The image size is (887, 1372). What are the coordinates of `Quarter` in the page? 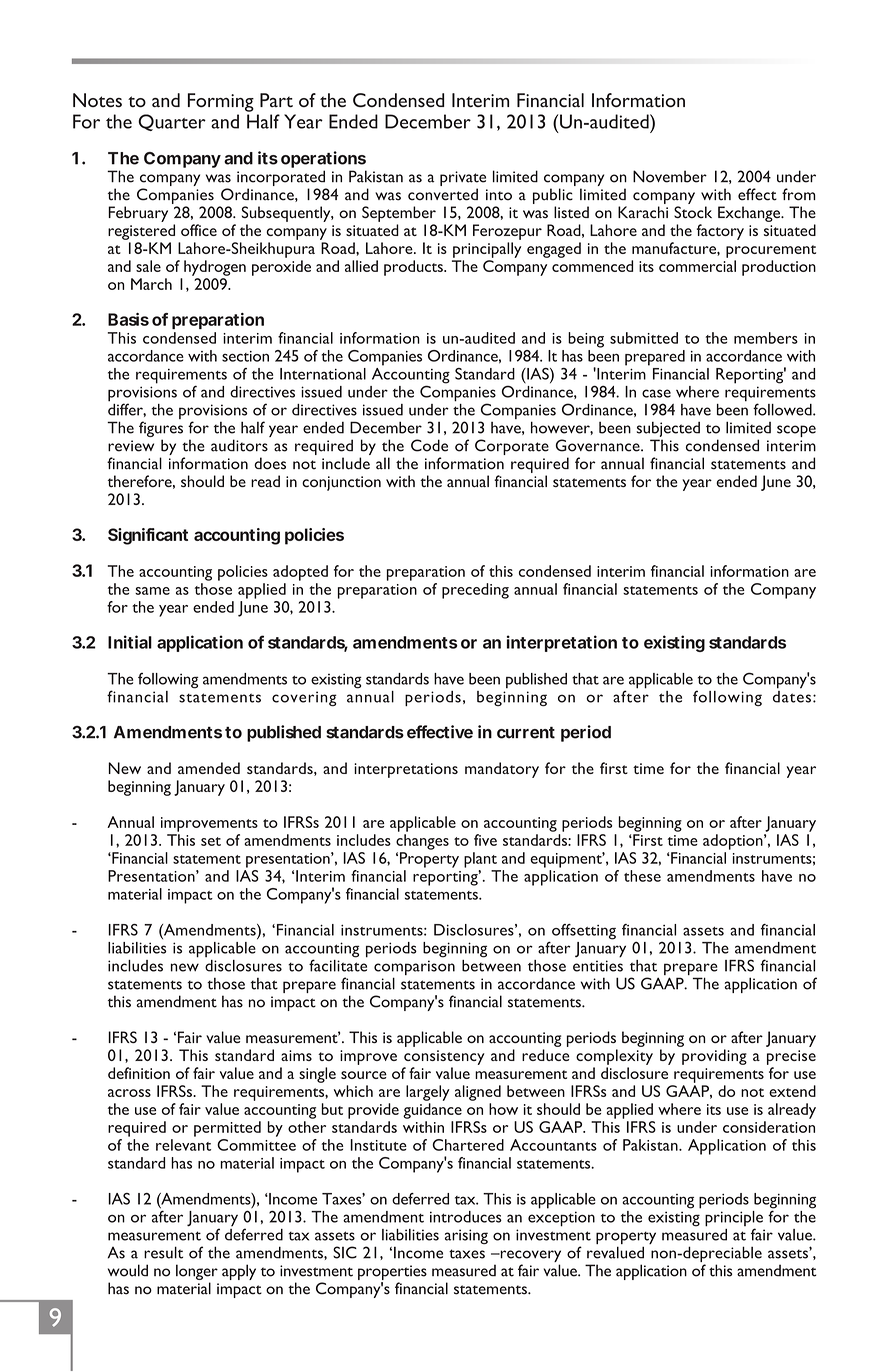 It's located at (172, 122).
